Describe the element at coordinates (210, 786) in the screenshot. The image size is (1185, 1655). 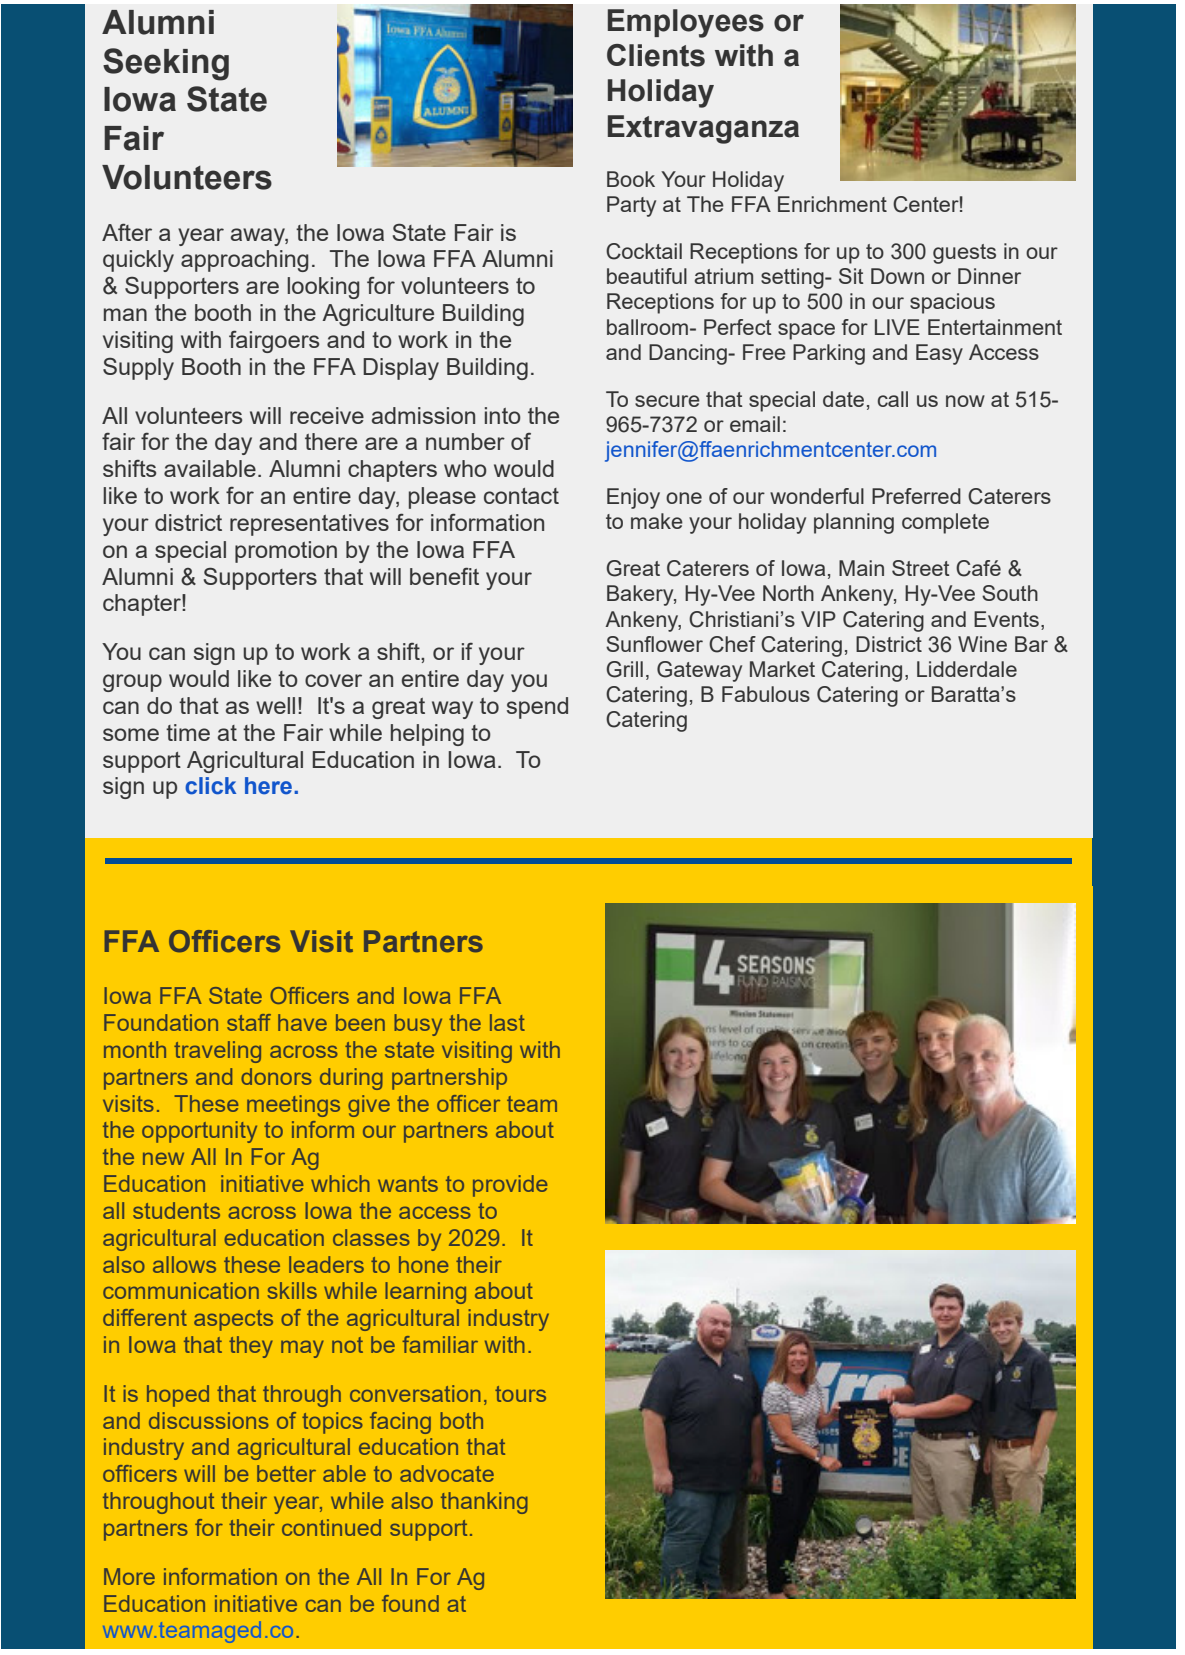
I see `click` at that location.
